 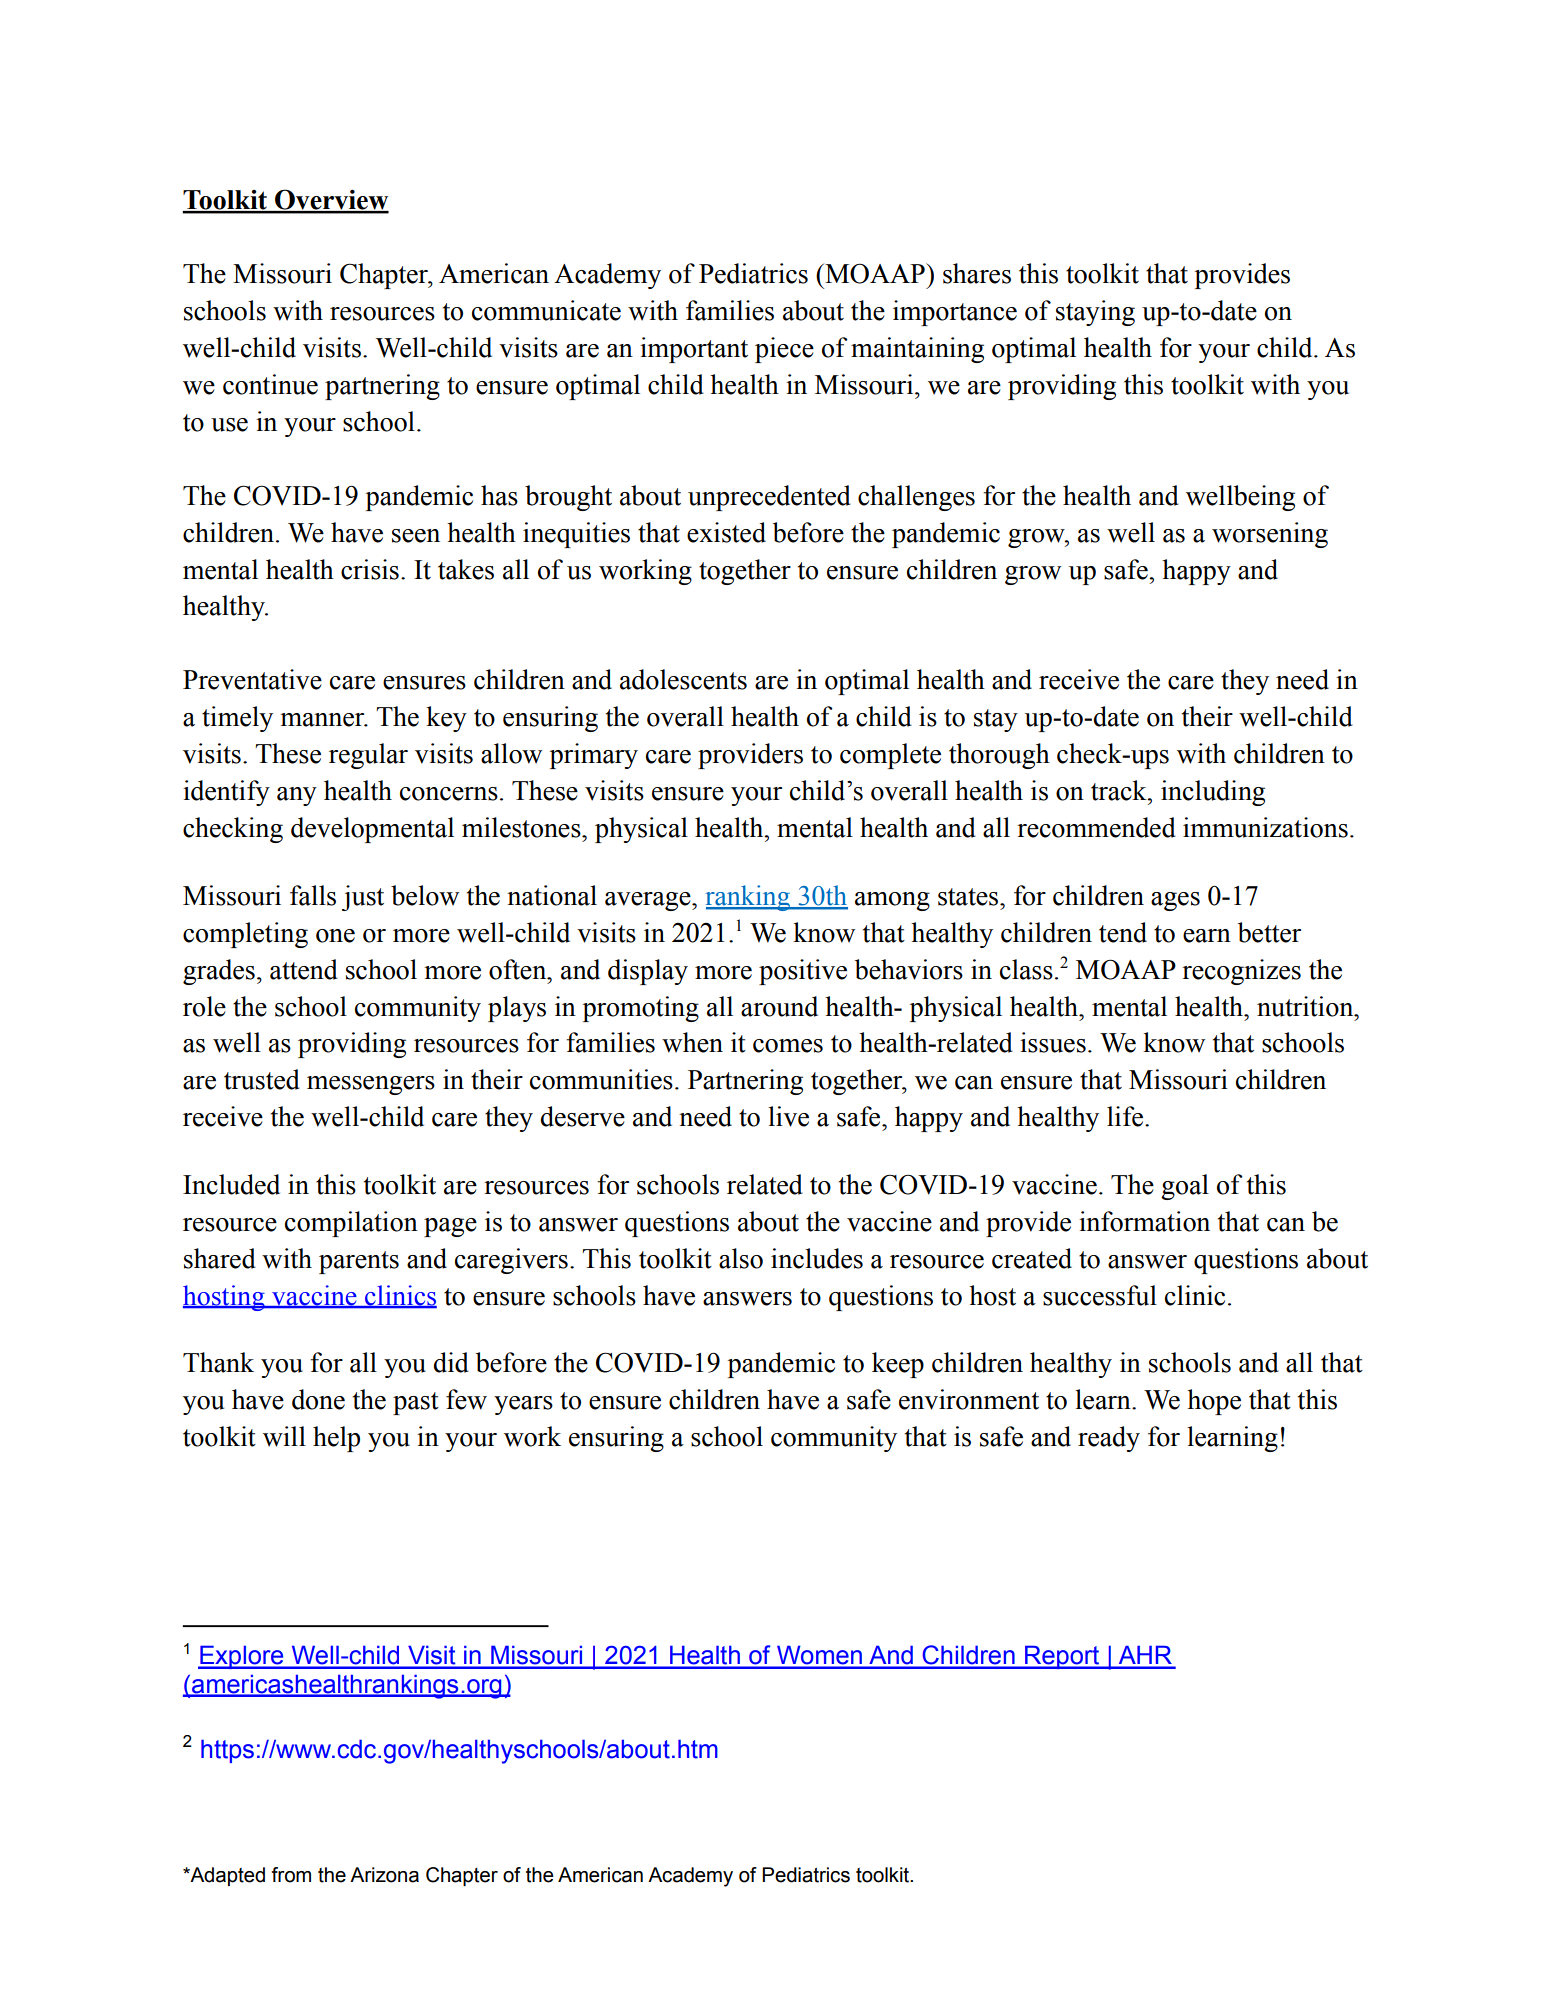 What do you see at coordinates (336, 1439) in the image?
I see `help` at bounding box center [336, 1439].
